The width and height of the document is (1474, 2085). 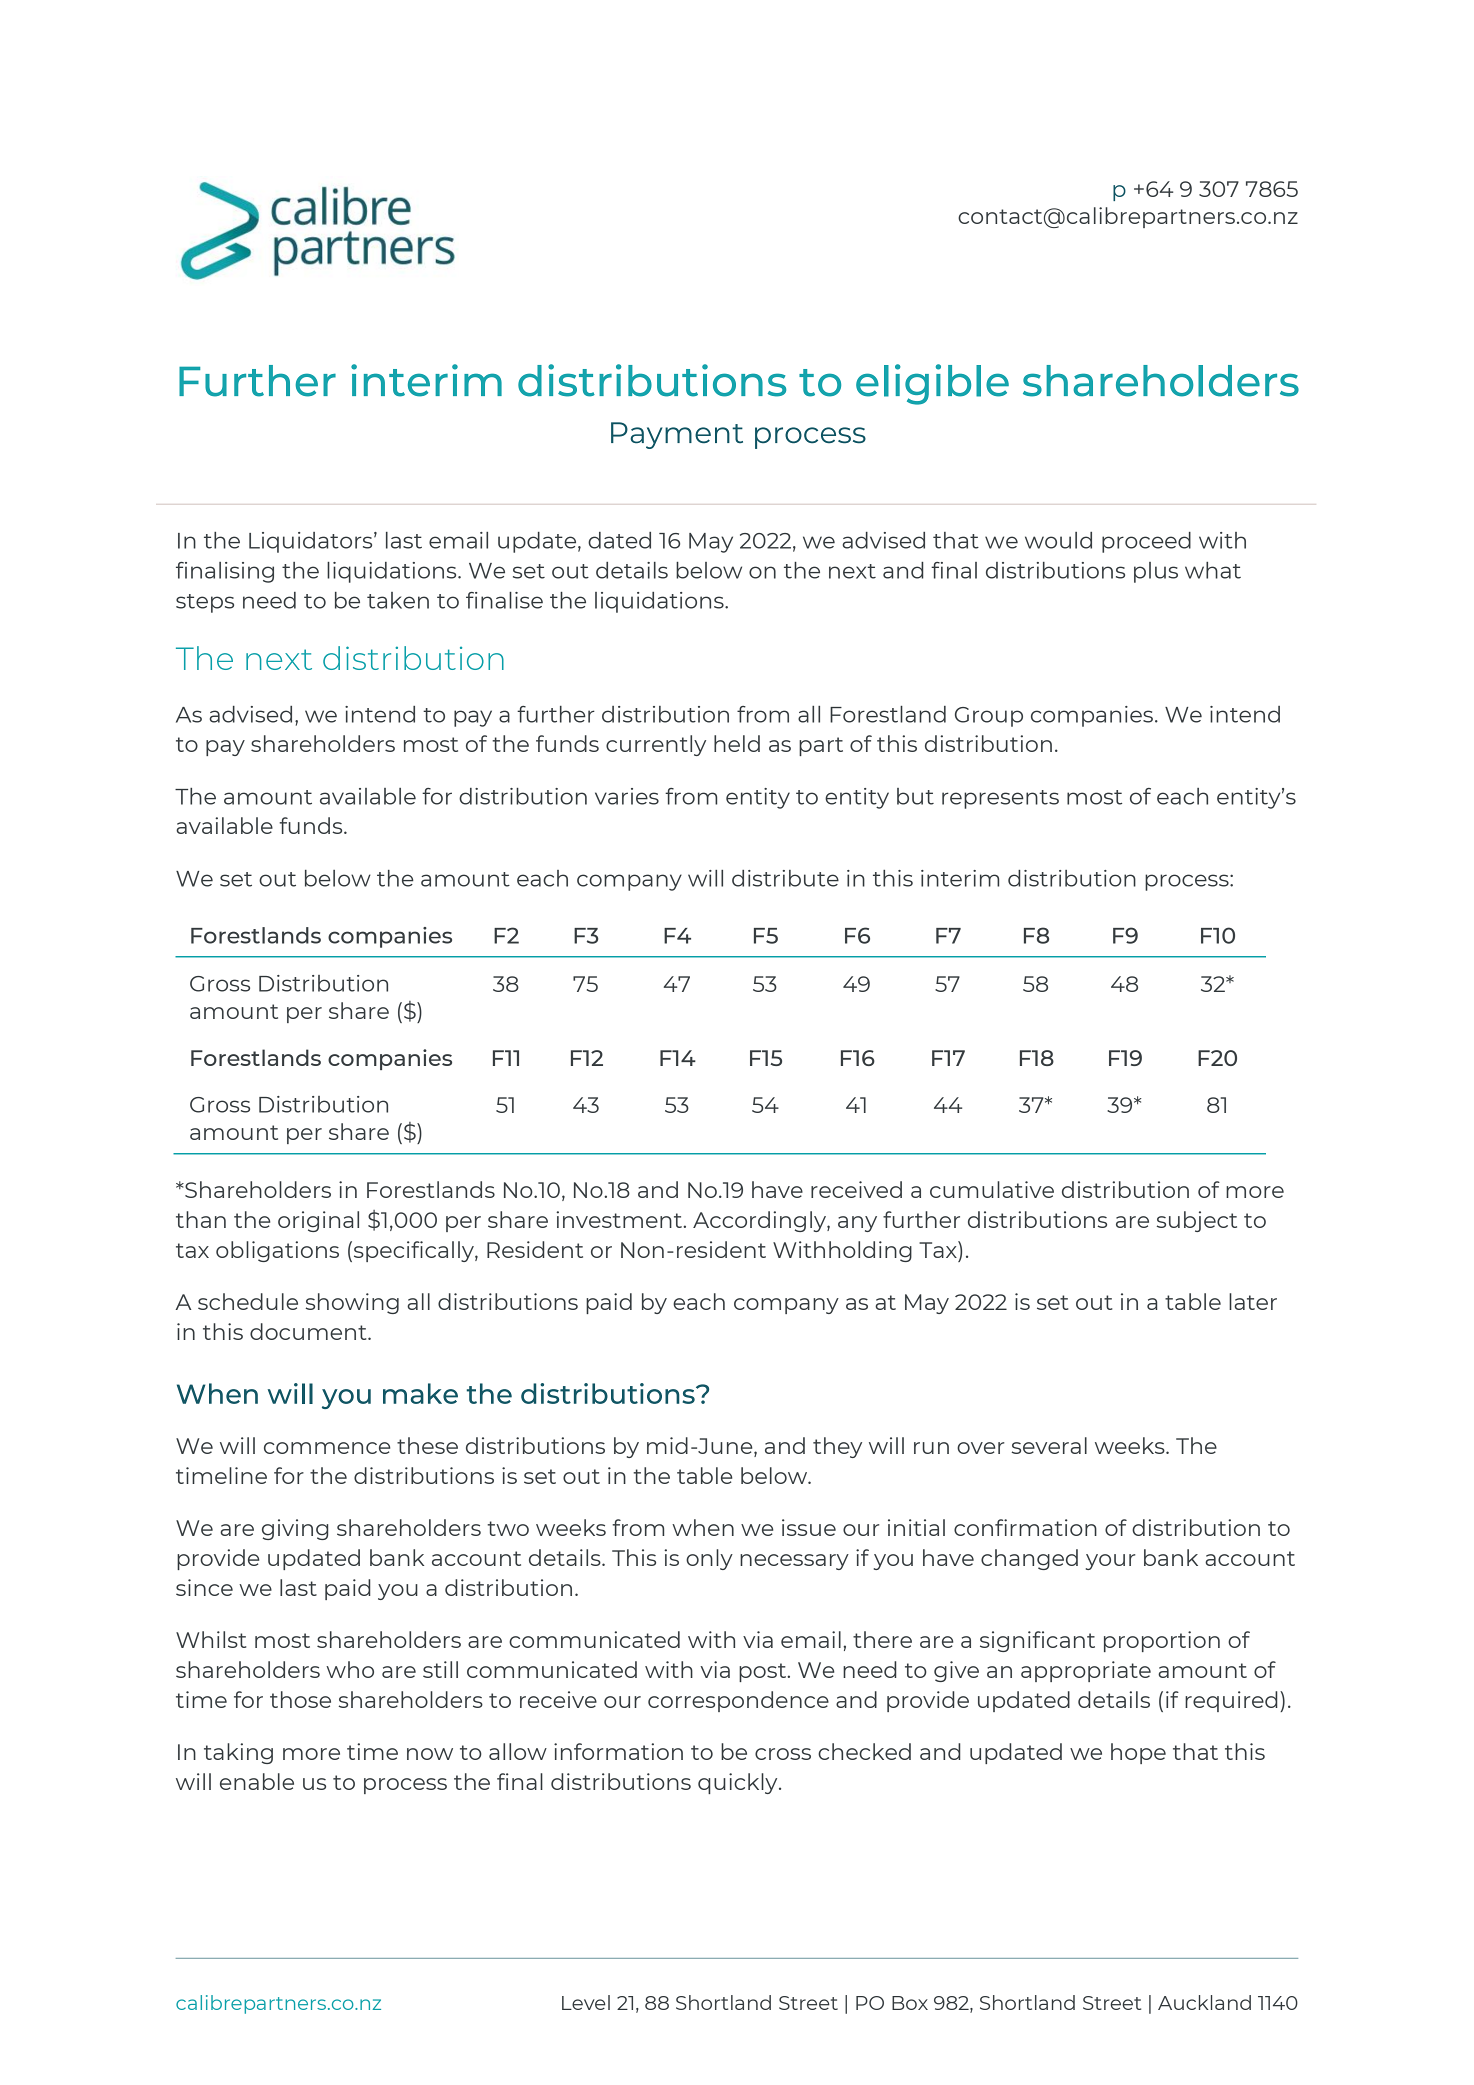 What do you see at coordinates (620, 1219) in the document?
I see `investment` at bounding box center [620, 1219].
